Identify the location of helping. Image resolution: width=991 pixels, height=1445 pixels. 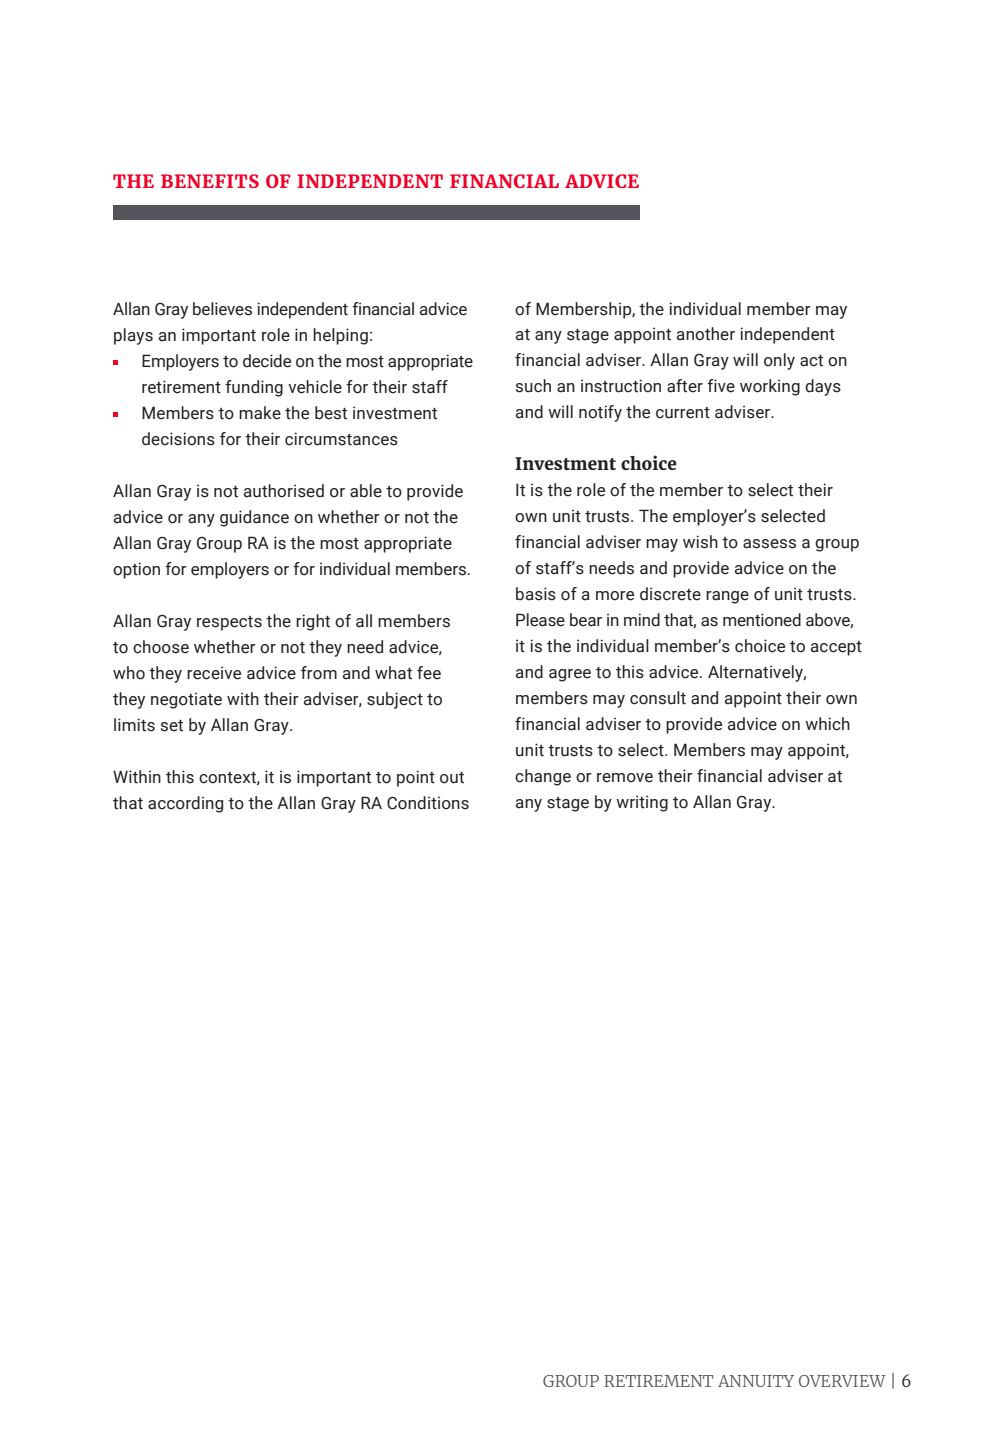
(340, 336).
